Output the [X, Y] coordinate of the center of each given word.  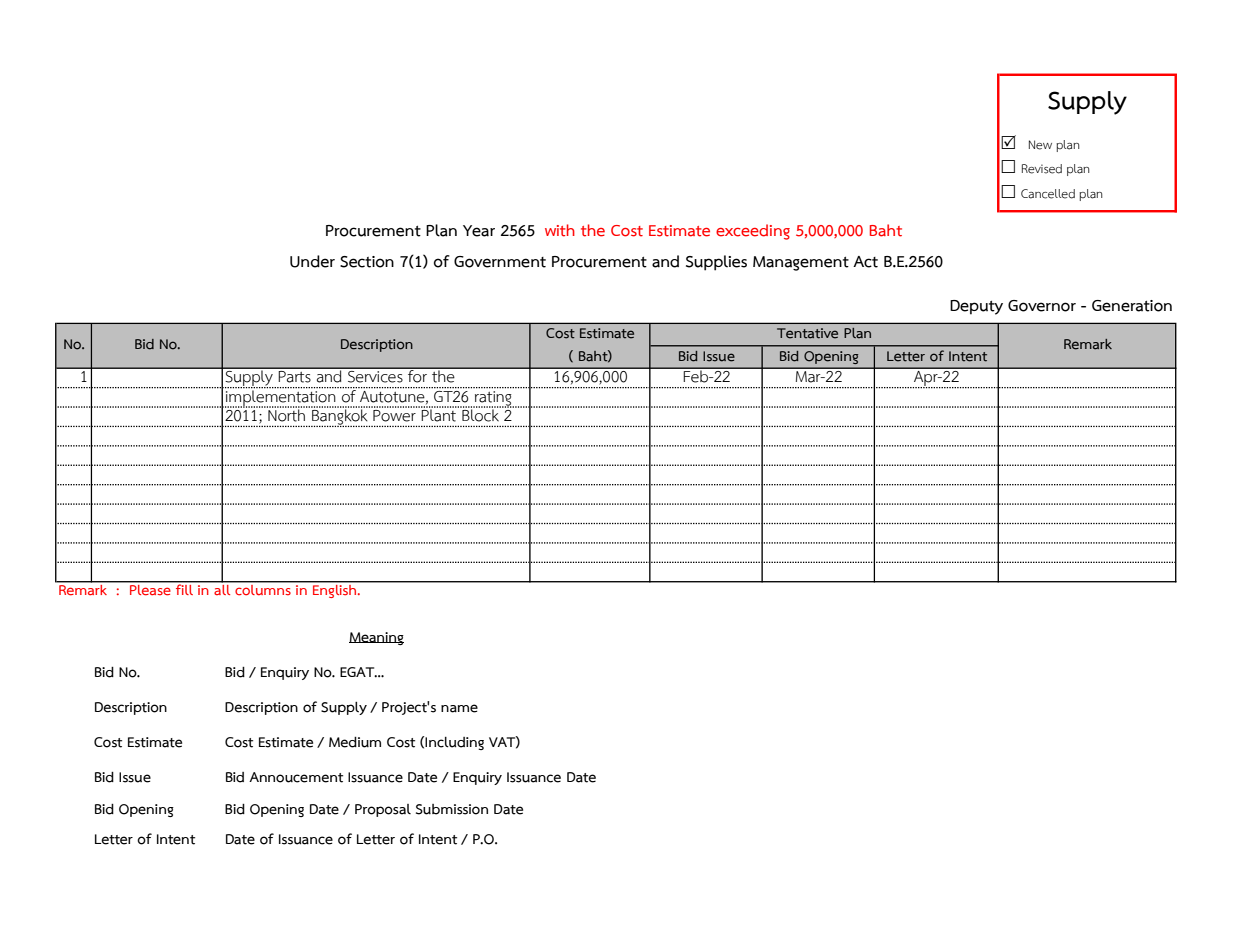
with [560, 230]
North [287, 414]
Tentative [807, 333]
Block [480, 414]
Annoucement [296, 777]
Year [479, 231]
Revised [1042, 169]
